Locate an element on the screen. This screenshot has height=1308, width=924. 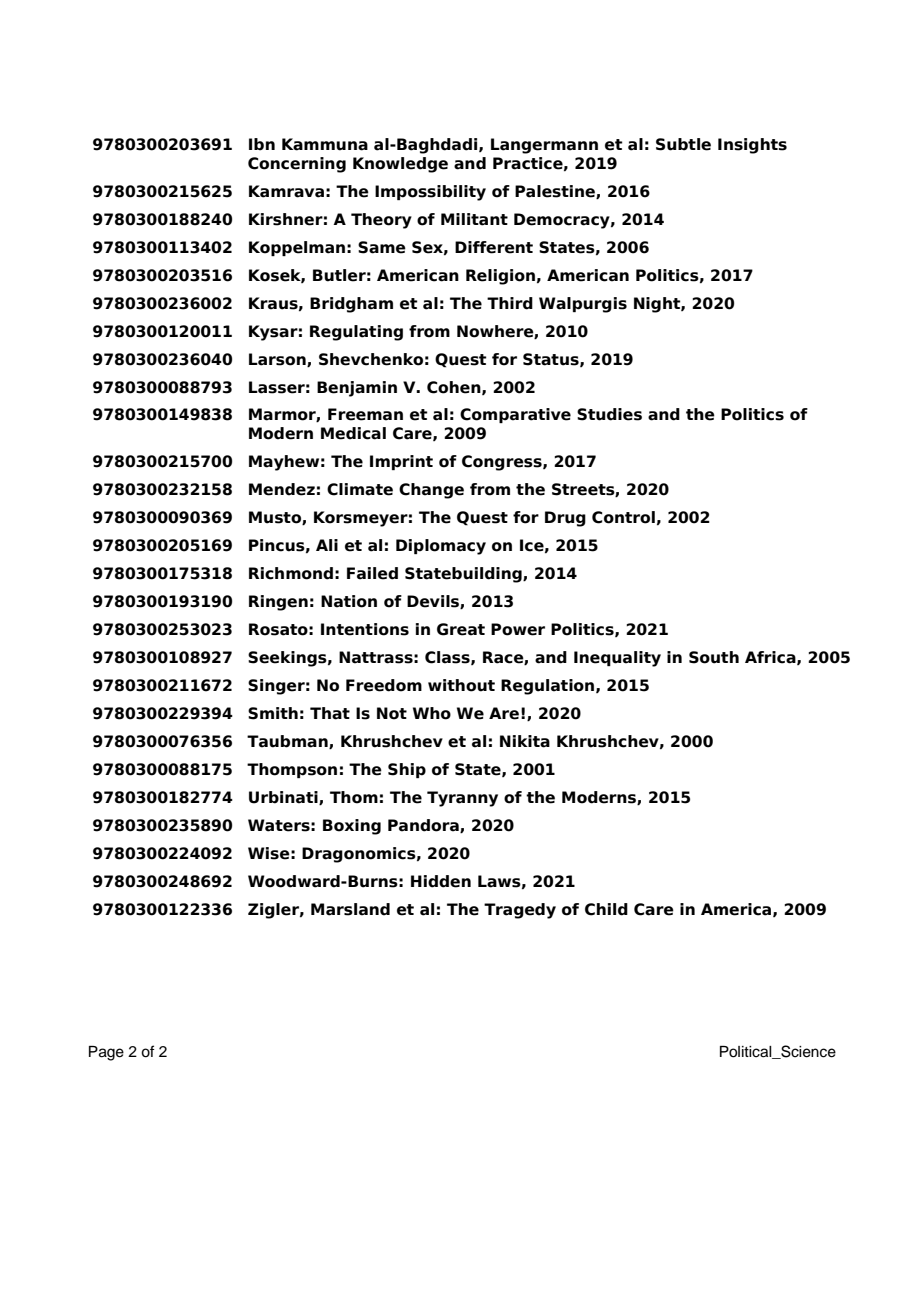
Smith is located at coordinates (273, 713).
